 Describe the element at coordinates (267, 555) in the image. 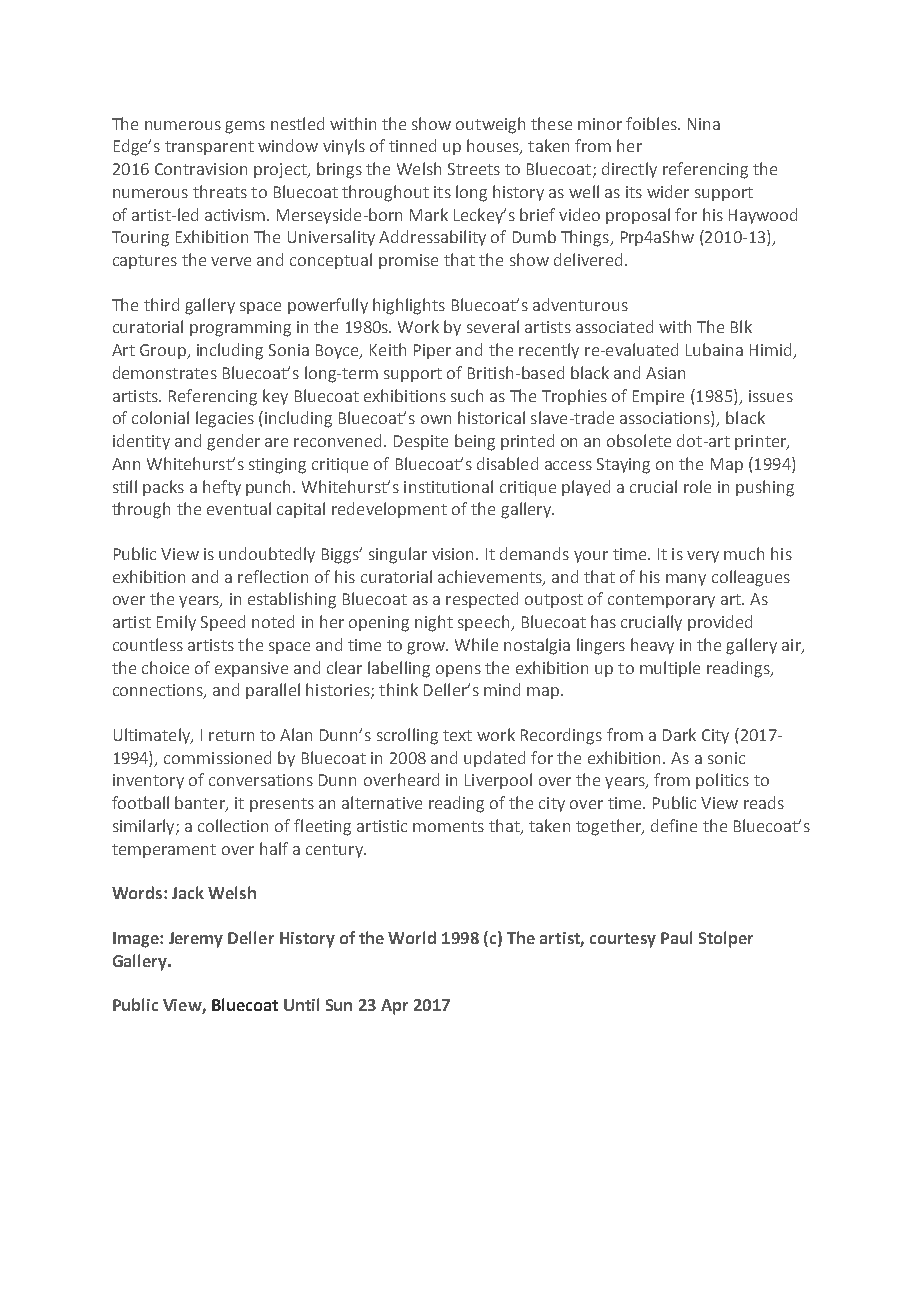

I see `undoubtedly` at that location.
